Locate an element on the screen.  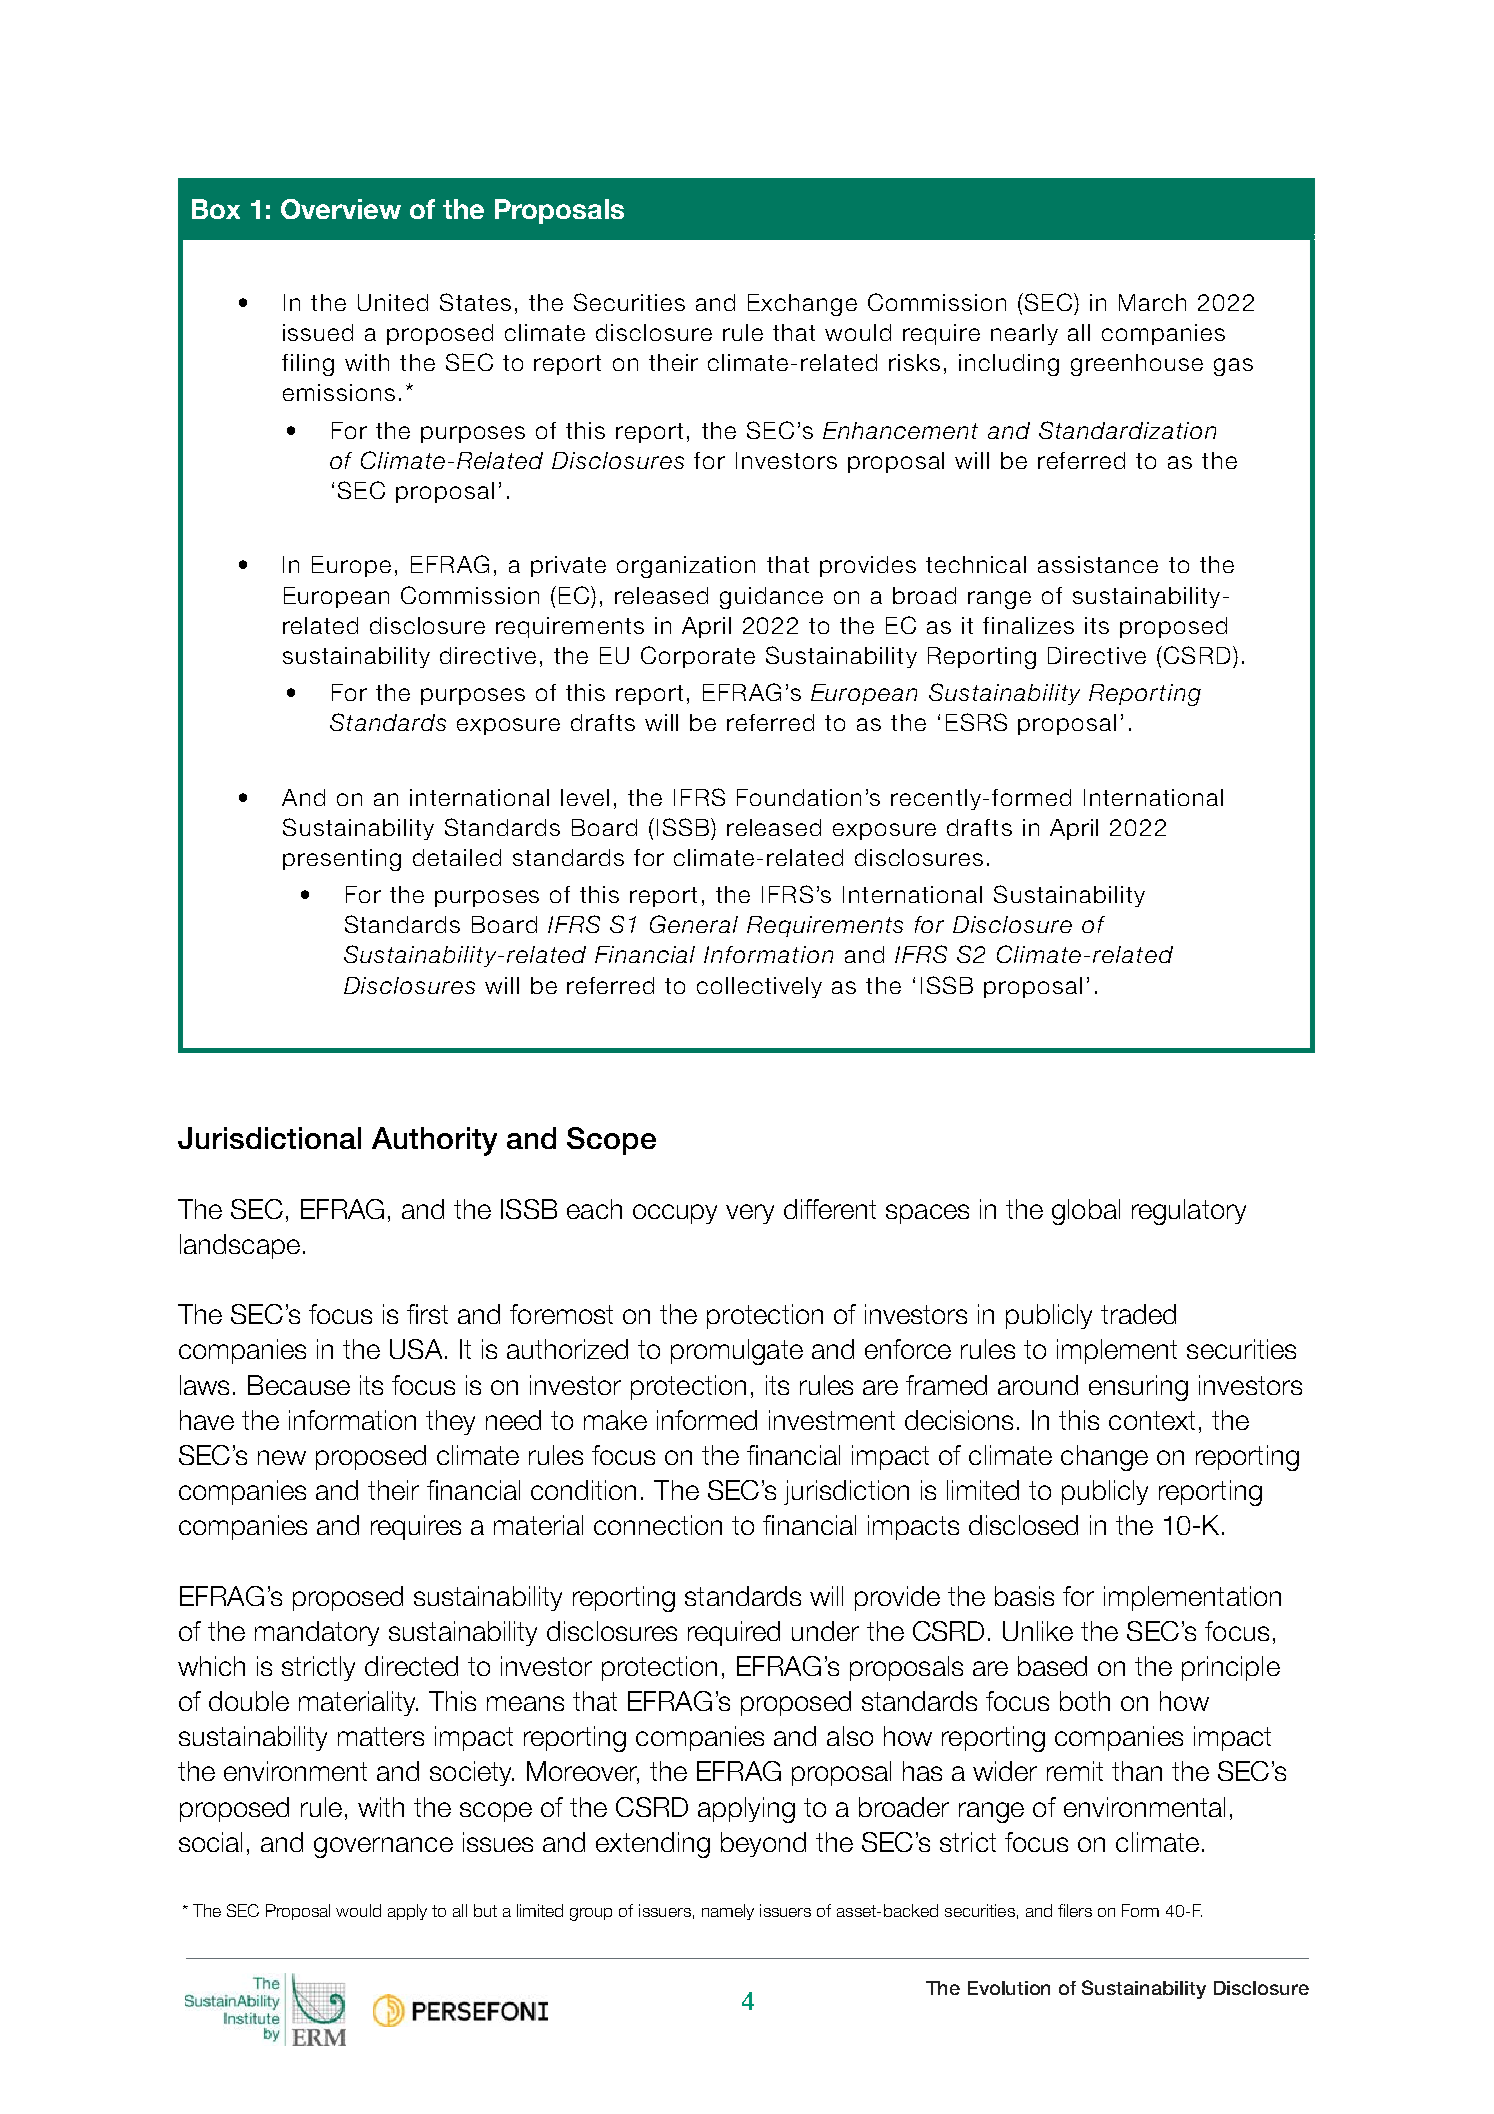
finalizes is located at coordinates (1028, 625).
